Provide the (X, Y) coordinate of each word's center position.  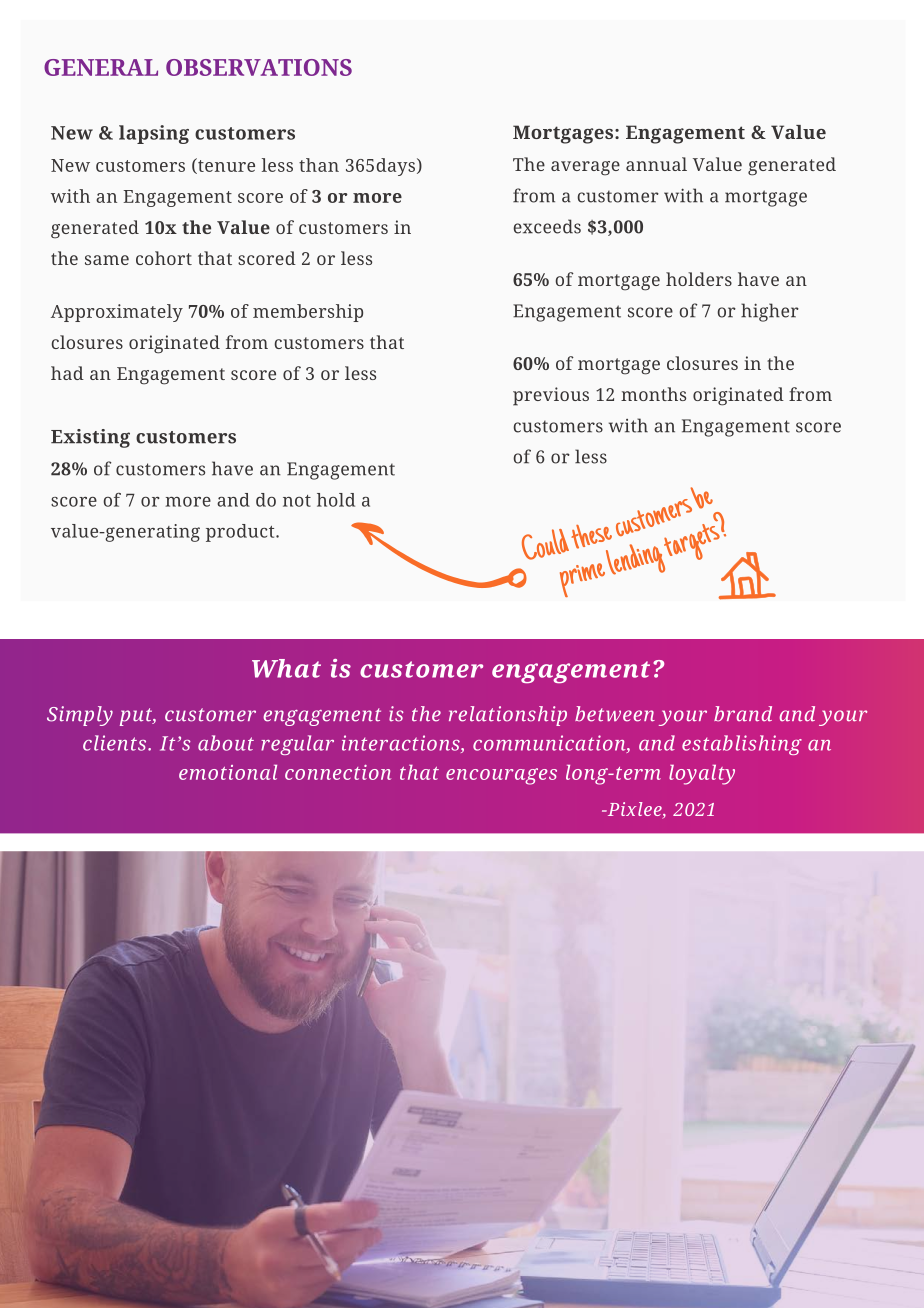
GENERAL (101, 67)
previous (551, 396)
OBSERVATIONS (259, 67)
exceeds (547, 226)
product (241, 533)
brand (743, 714)
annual (656, 164)
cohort (164, 258)
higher (770, 312)
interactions (402, 744)
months (653, 394)
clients (116, 743)
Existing (90, 438)
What (286, 668)
